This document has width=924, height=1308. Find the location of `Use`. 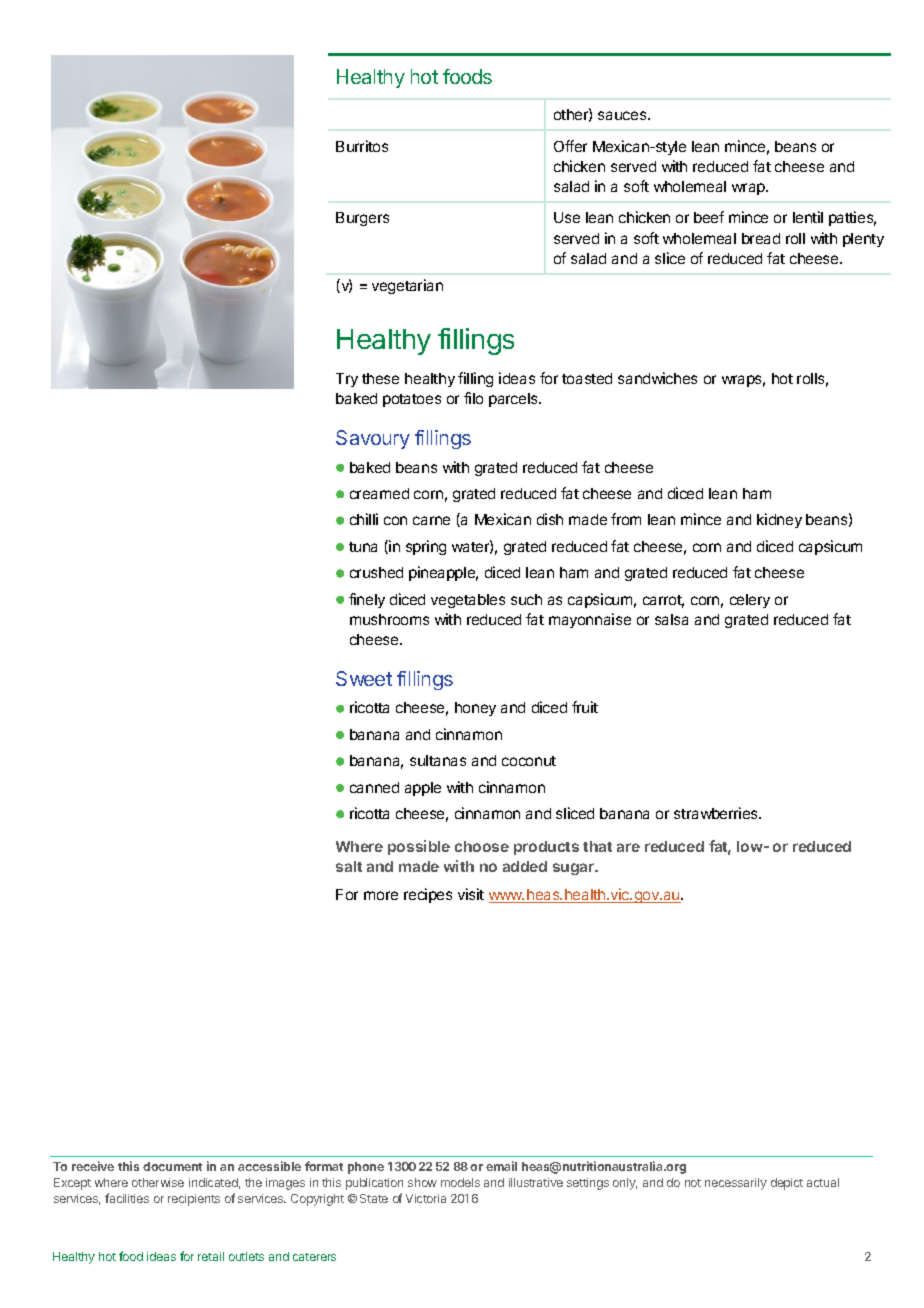

Use is located at coordinates (567, 217).
